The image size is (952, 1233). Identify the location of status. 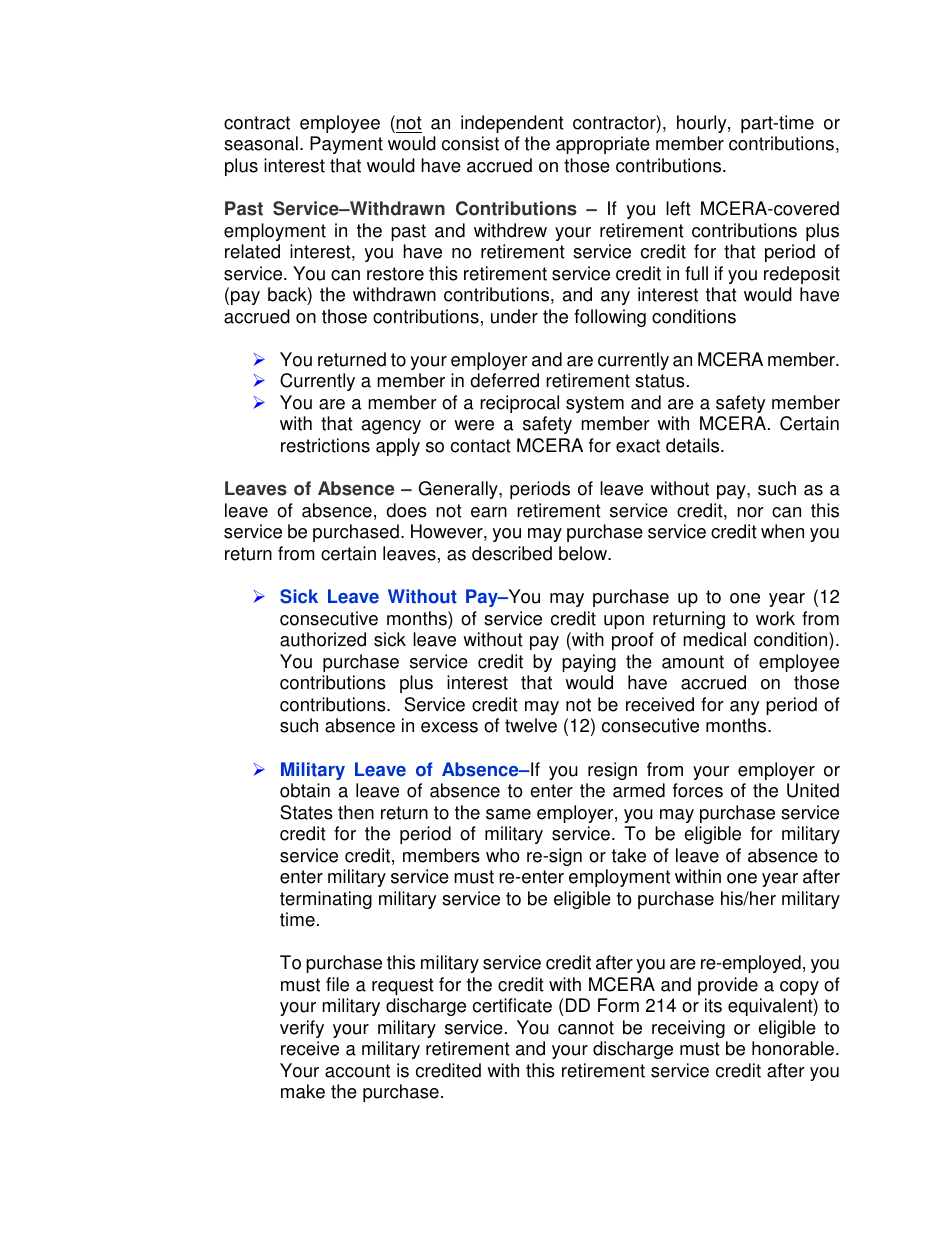
(660, 381).
